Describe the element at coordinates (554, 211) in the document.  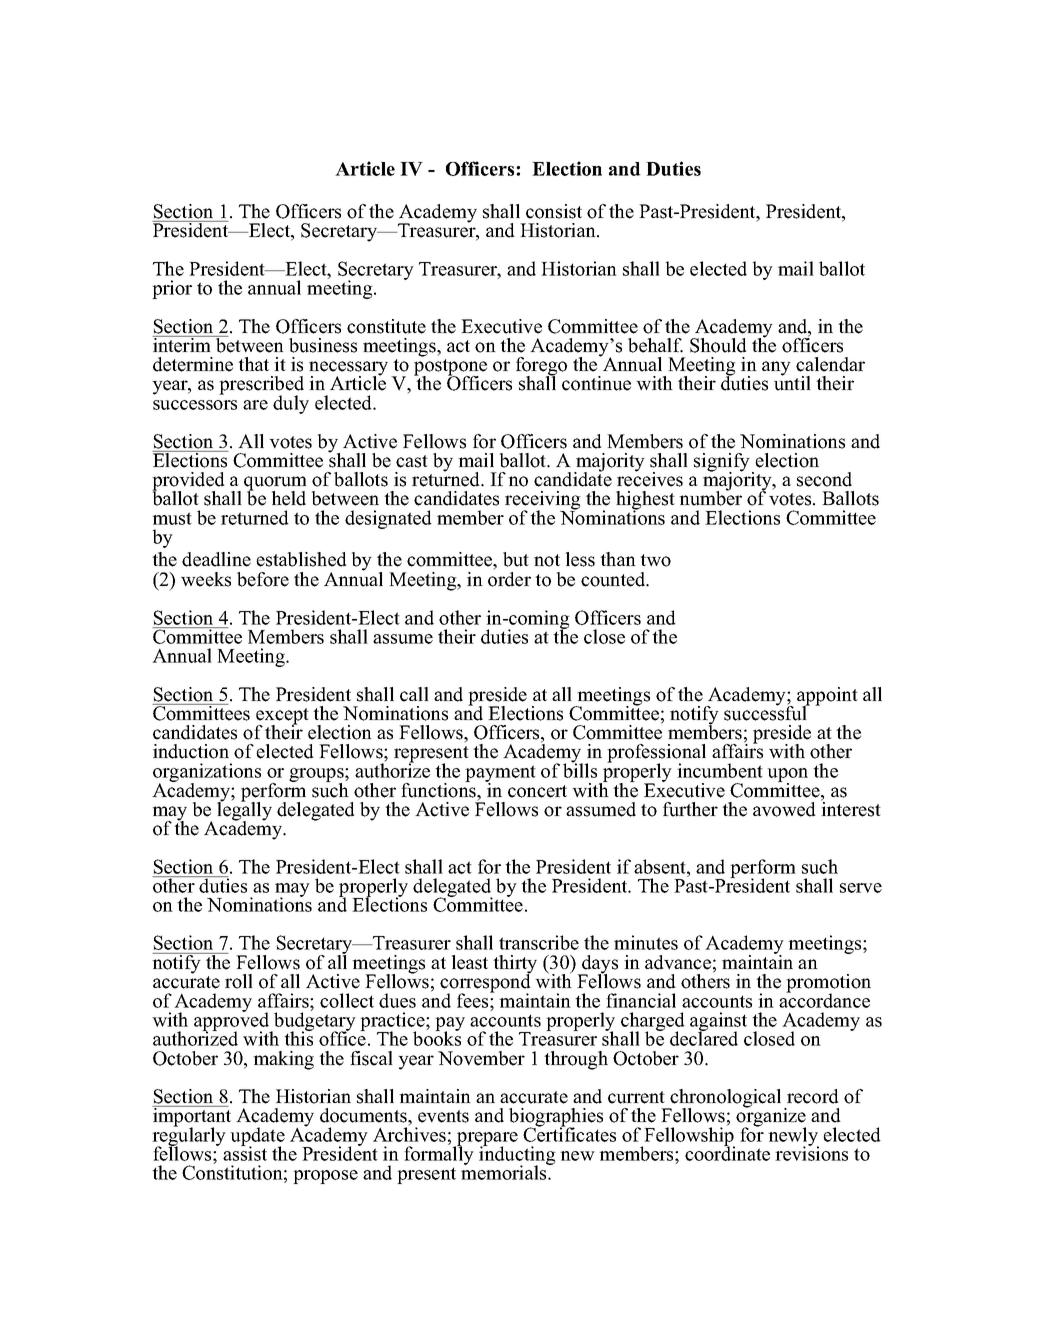
I see `consist` at that location.
